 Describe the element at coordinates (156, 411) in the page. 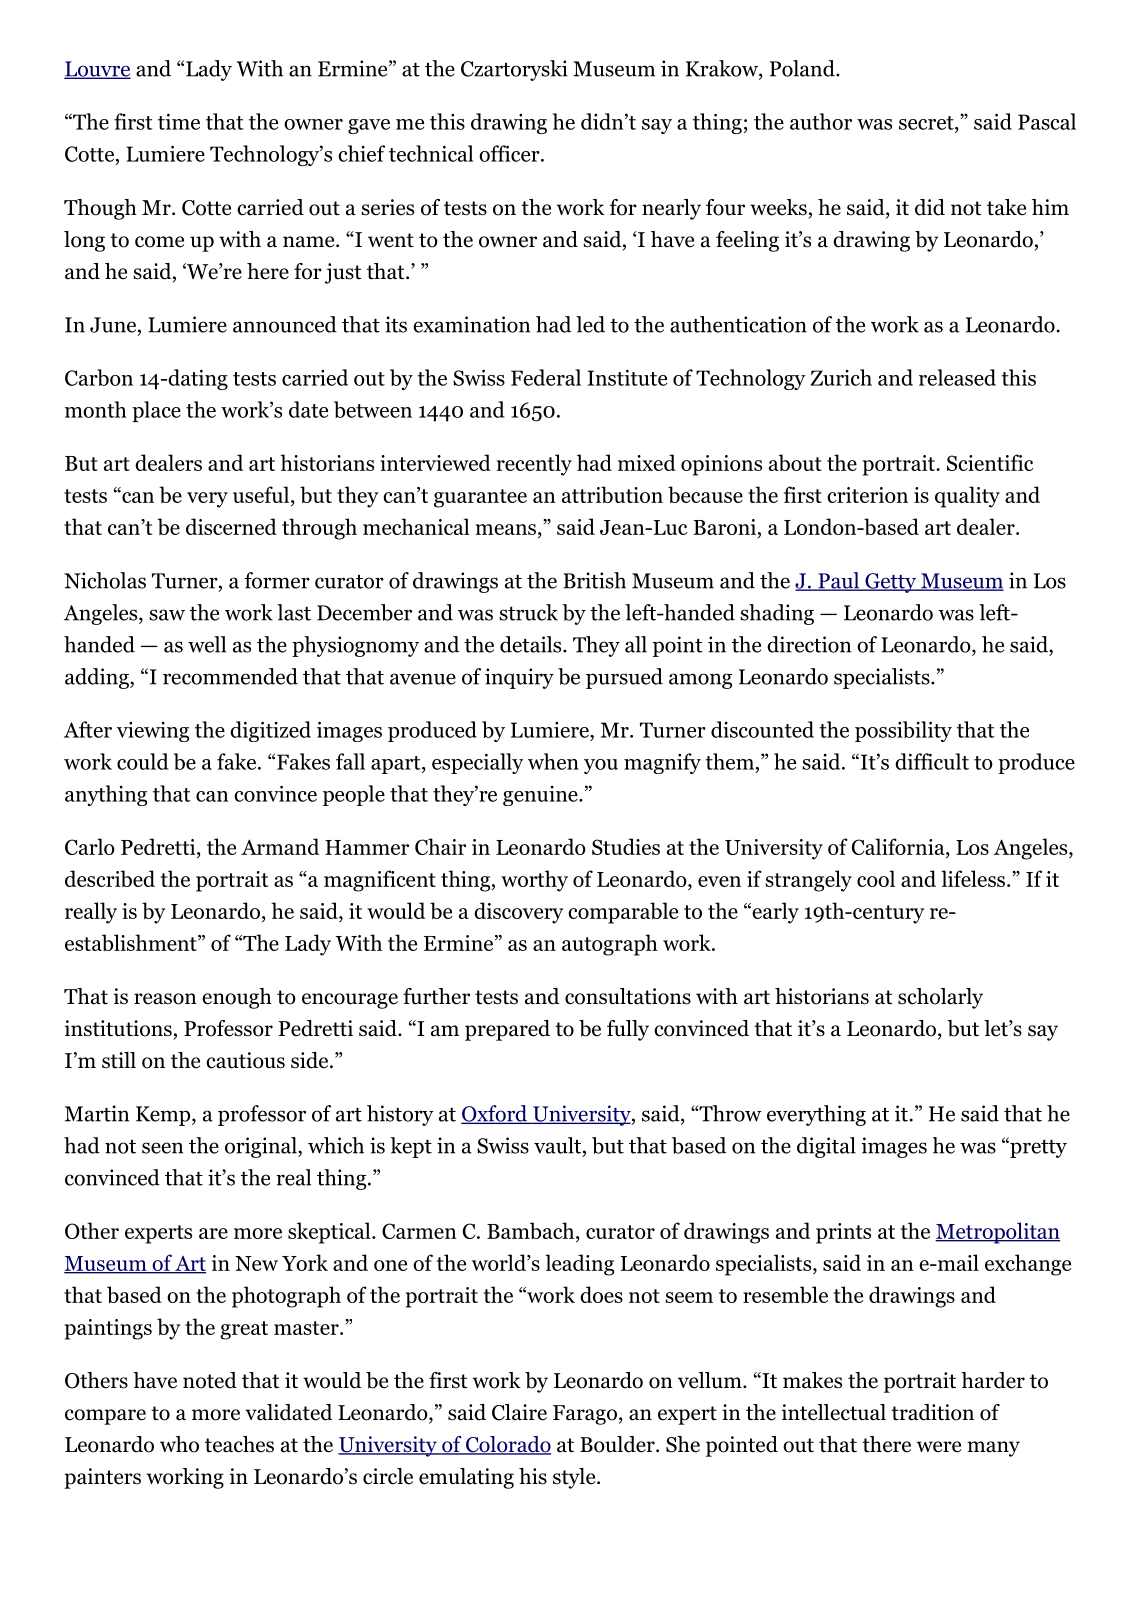

I see `place` at that location.
